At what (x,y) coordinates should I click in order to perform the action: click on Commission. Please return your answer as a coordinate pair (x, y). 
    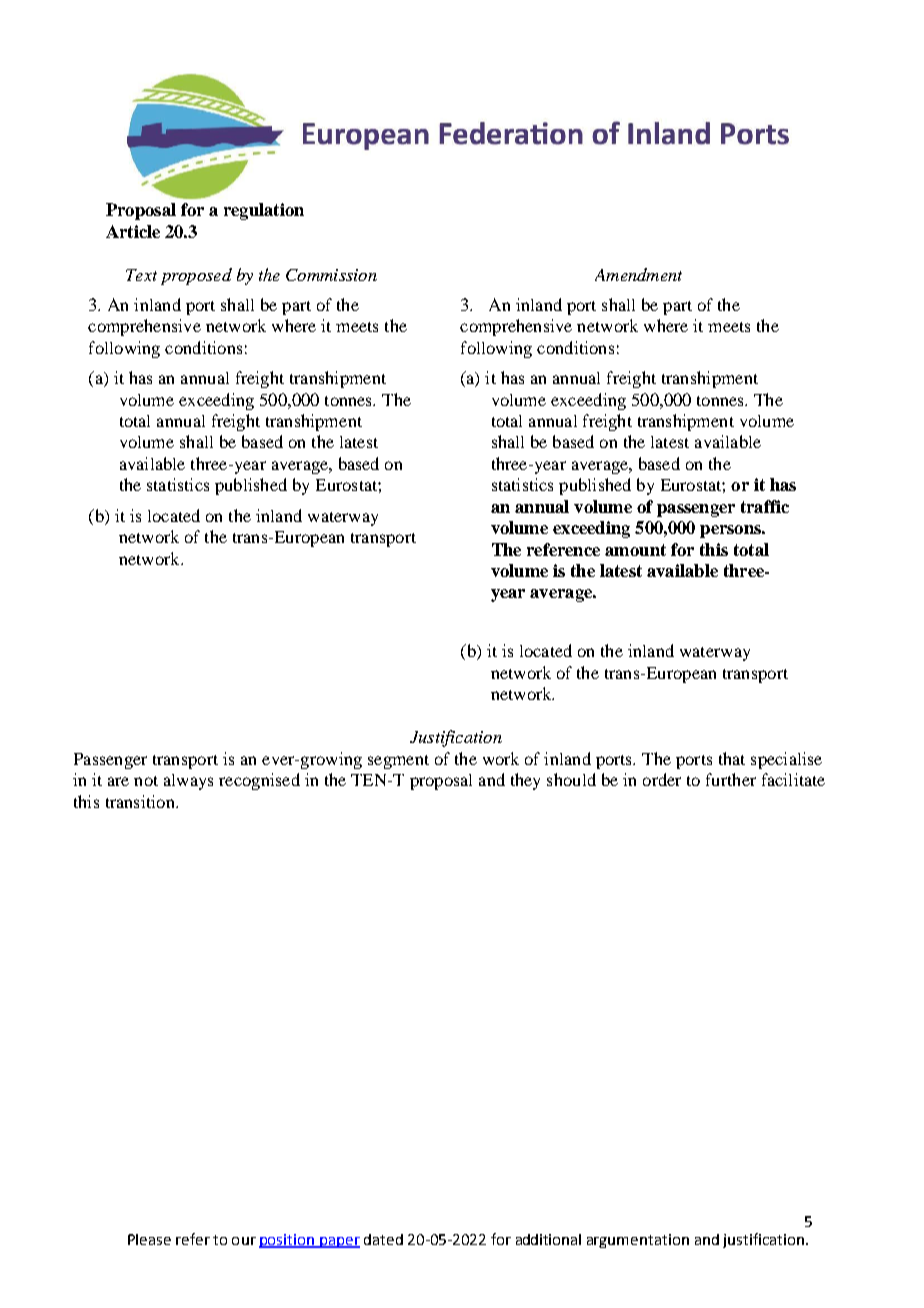
    Looking at the image, I should click on (331, 275).
